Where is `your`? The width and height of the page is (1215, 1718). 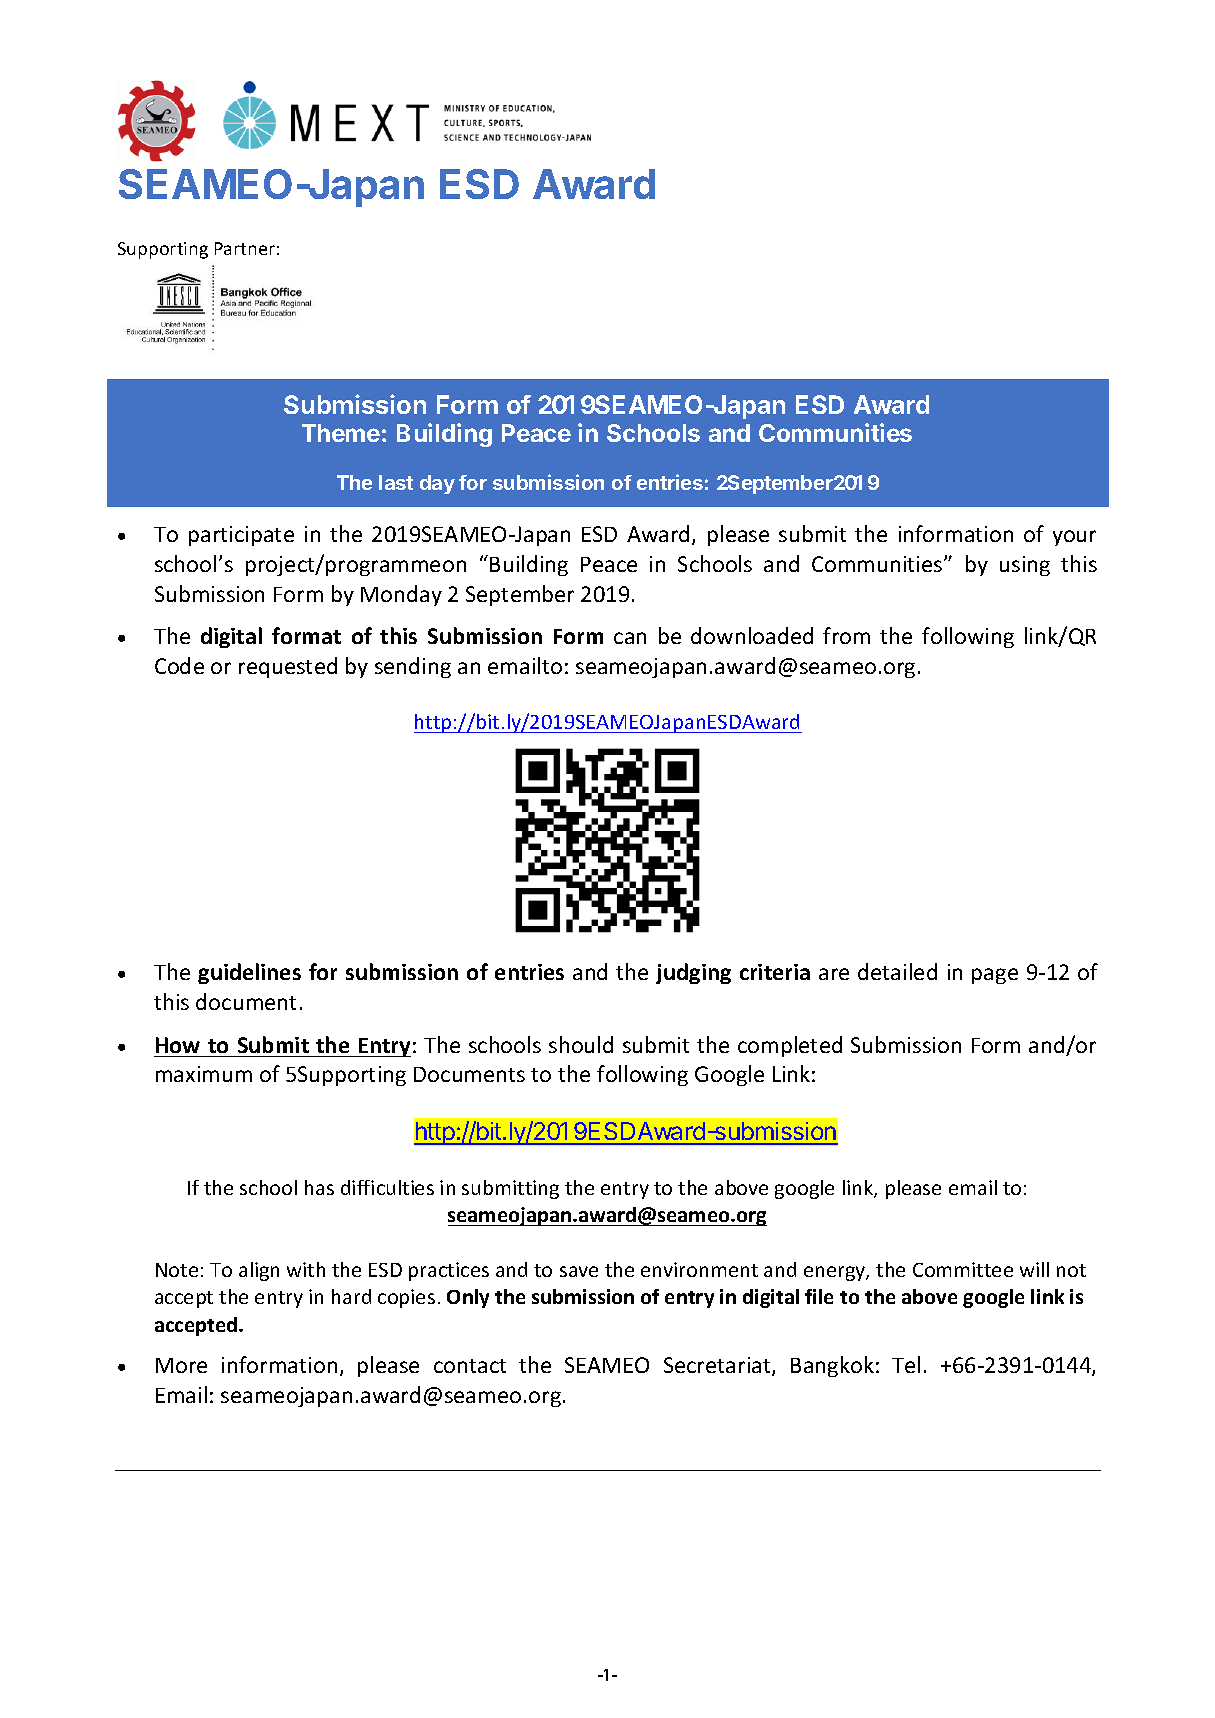
your is located at coordinates (1074, 538).
